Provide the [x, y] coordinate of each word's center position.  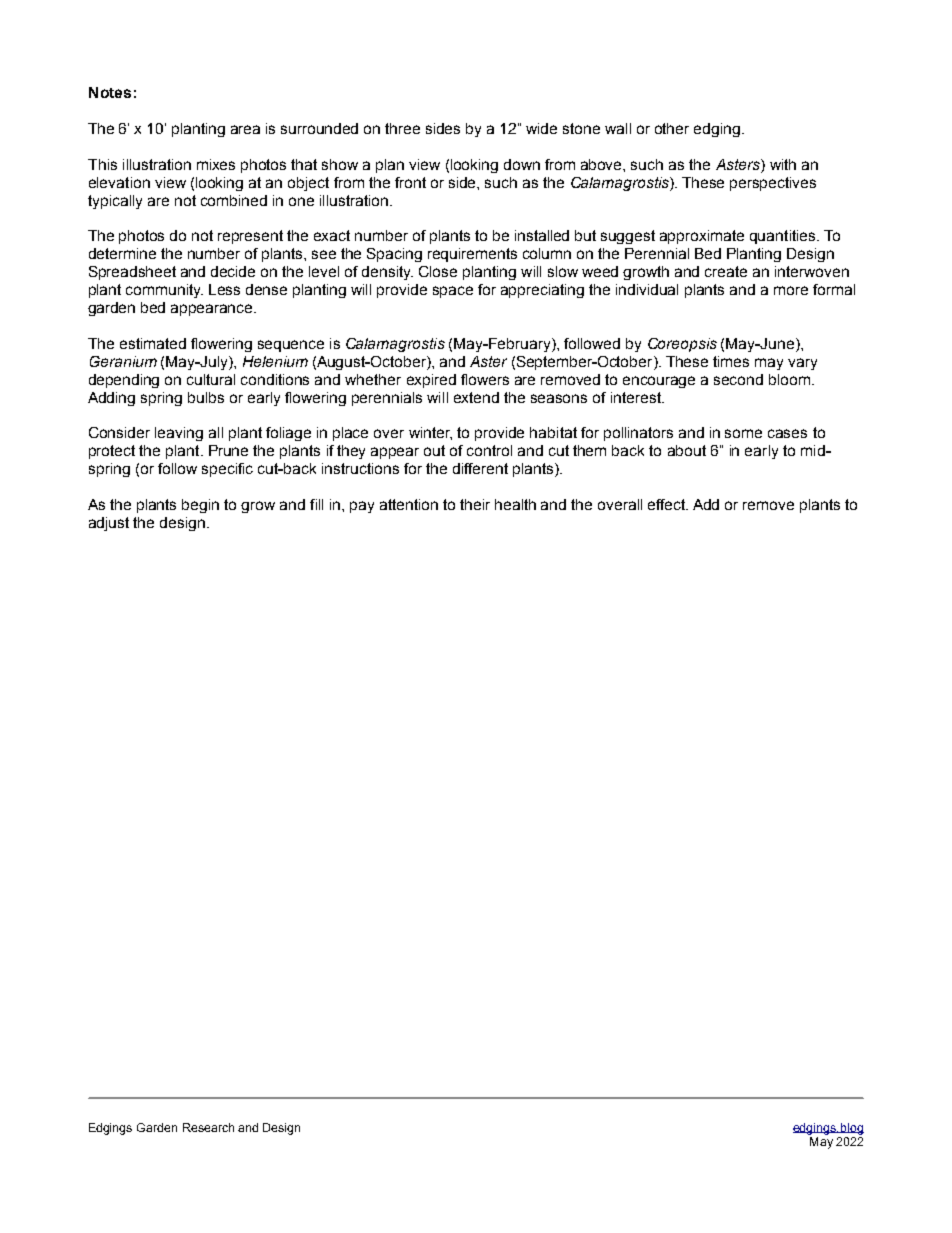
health [515, 504]
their [475, 504]
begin [200, 506]
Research [208, 1127]
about [687, 450]
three [402, 128]
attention [409, 504]
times [731, 361]
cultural [211, 379]
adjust [109, 524]
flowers [485, 379]
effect [668, 504]
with [783, 164]
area [245, 129]
